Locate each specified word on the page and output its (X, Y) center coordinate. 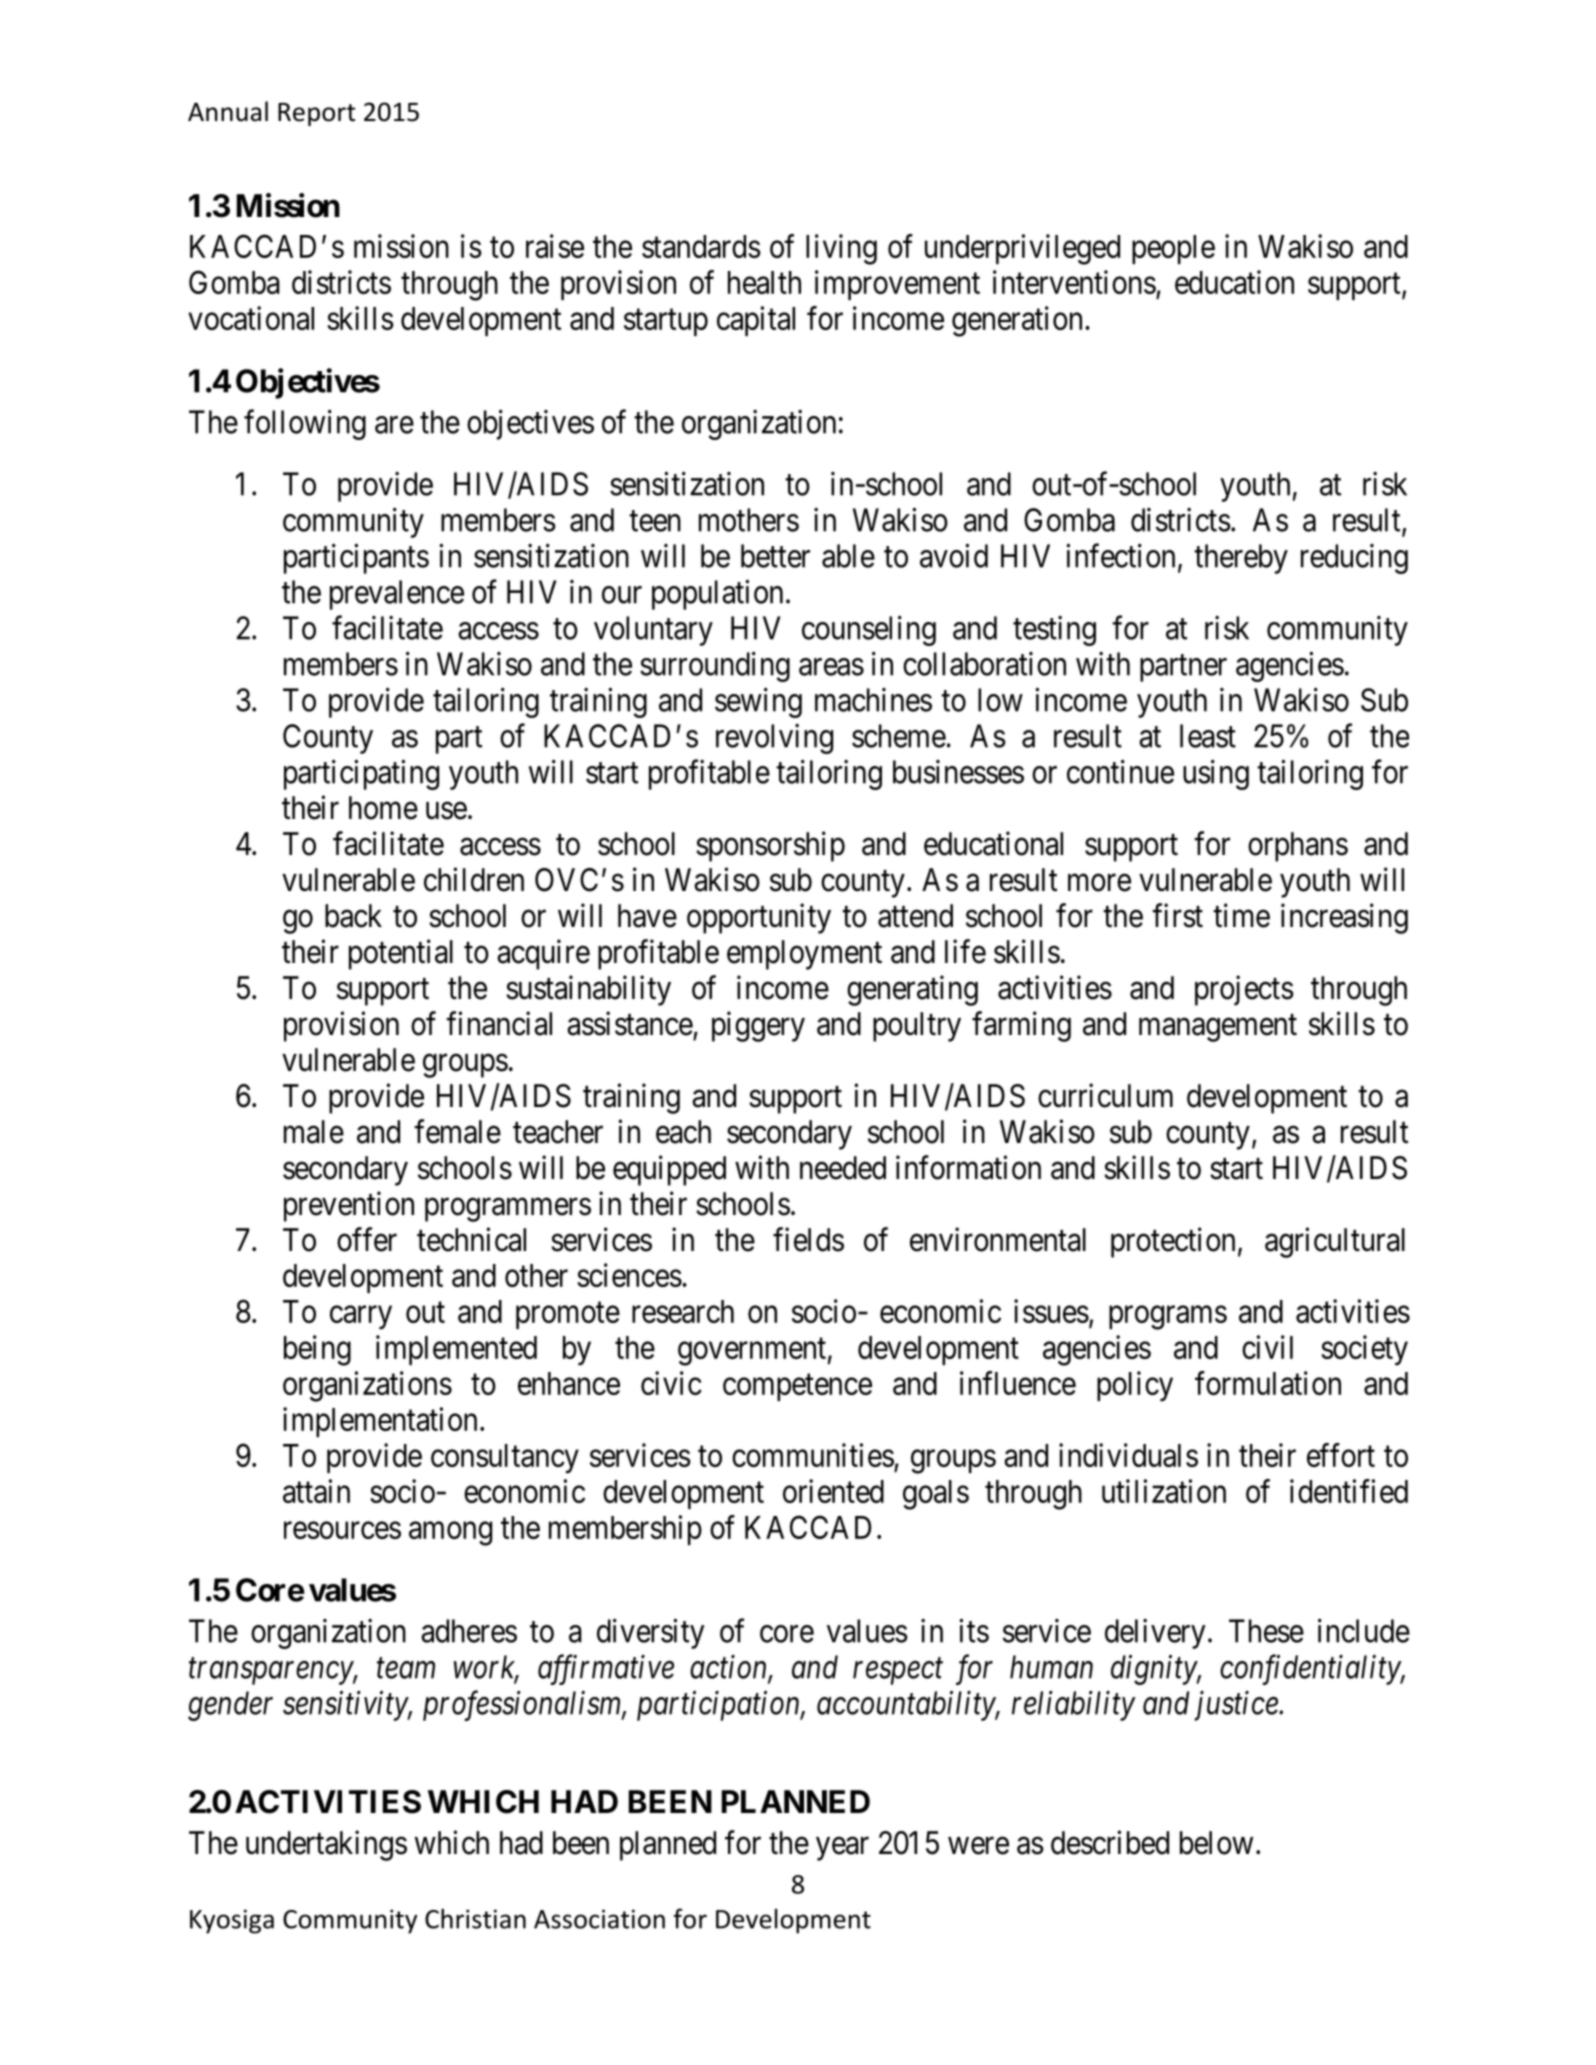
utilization (1164, 1491)
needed (843, 1168)
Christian (475, 1918)
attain (316, 1491)
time (1241, 915)
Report (316, 114)
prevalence (397, 595)
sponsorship (770, 846)
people (1173, 249)
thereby (1241, 559)
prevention (349, 1206)
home (383, 808)
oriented (833, 1491)
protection (1173, 1242)
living (841, 249)
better (775, 556)
